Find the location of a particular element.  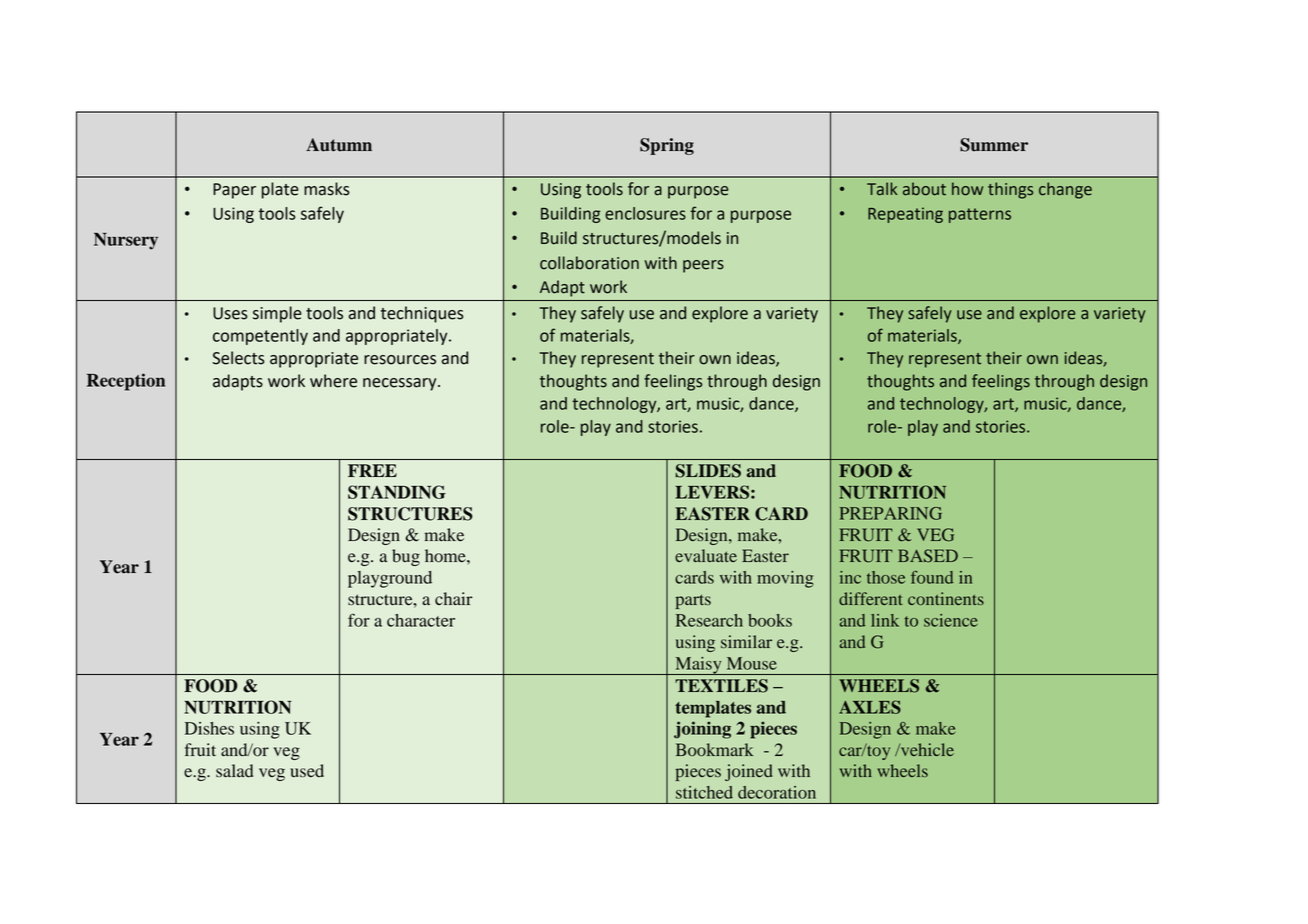

bug is located at coordinates (406, 557).
